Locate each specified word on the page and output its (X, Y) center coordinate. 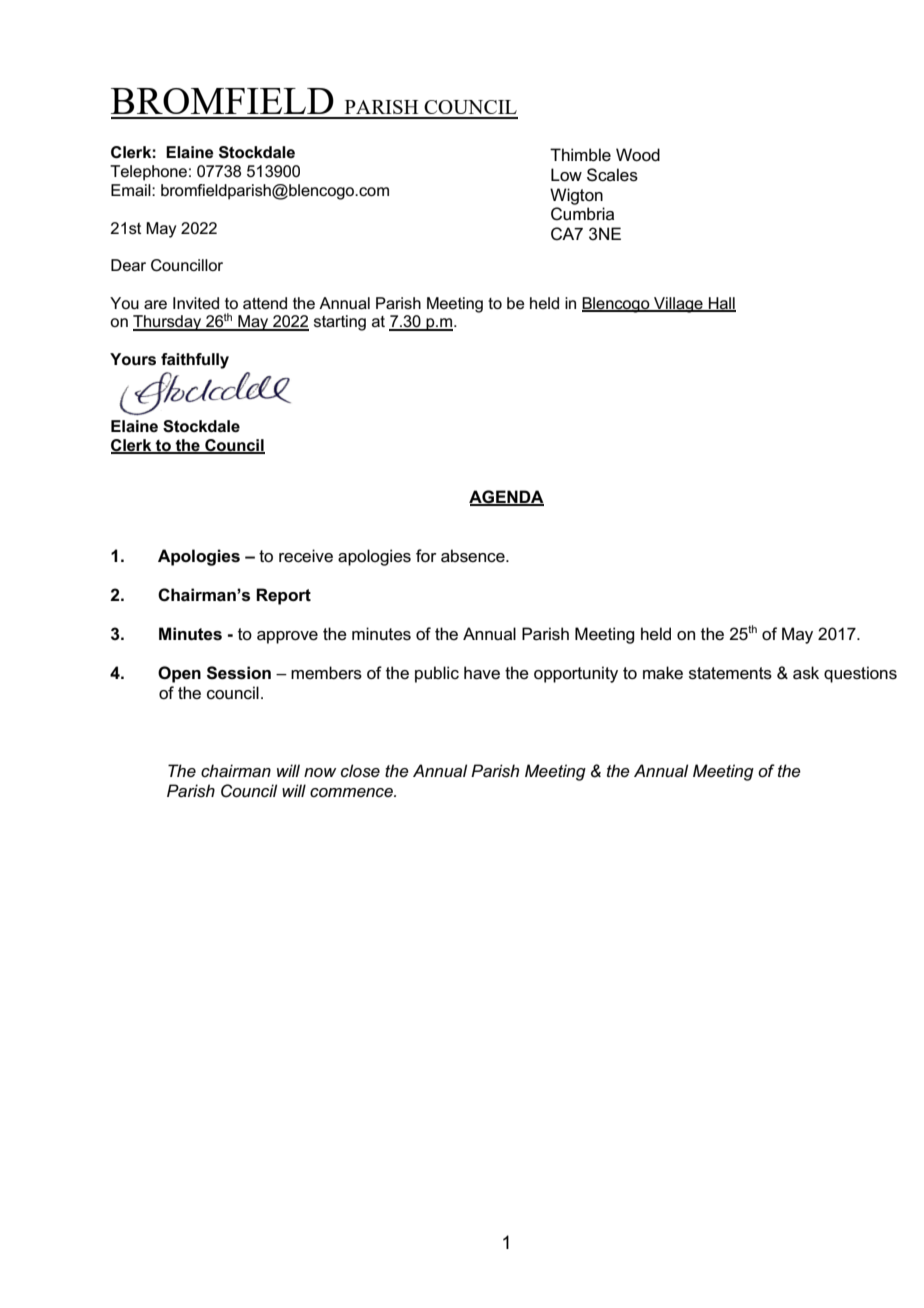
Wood (638, 155)
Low (566, 175)
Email (132, 190)
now (320, 772)
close (360, 771)
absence (474, 556)
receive (306, 556)
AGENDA (506, 497)
